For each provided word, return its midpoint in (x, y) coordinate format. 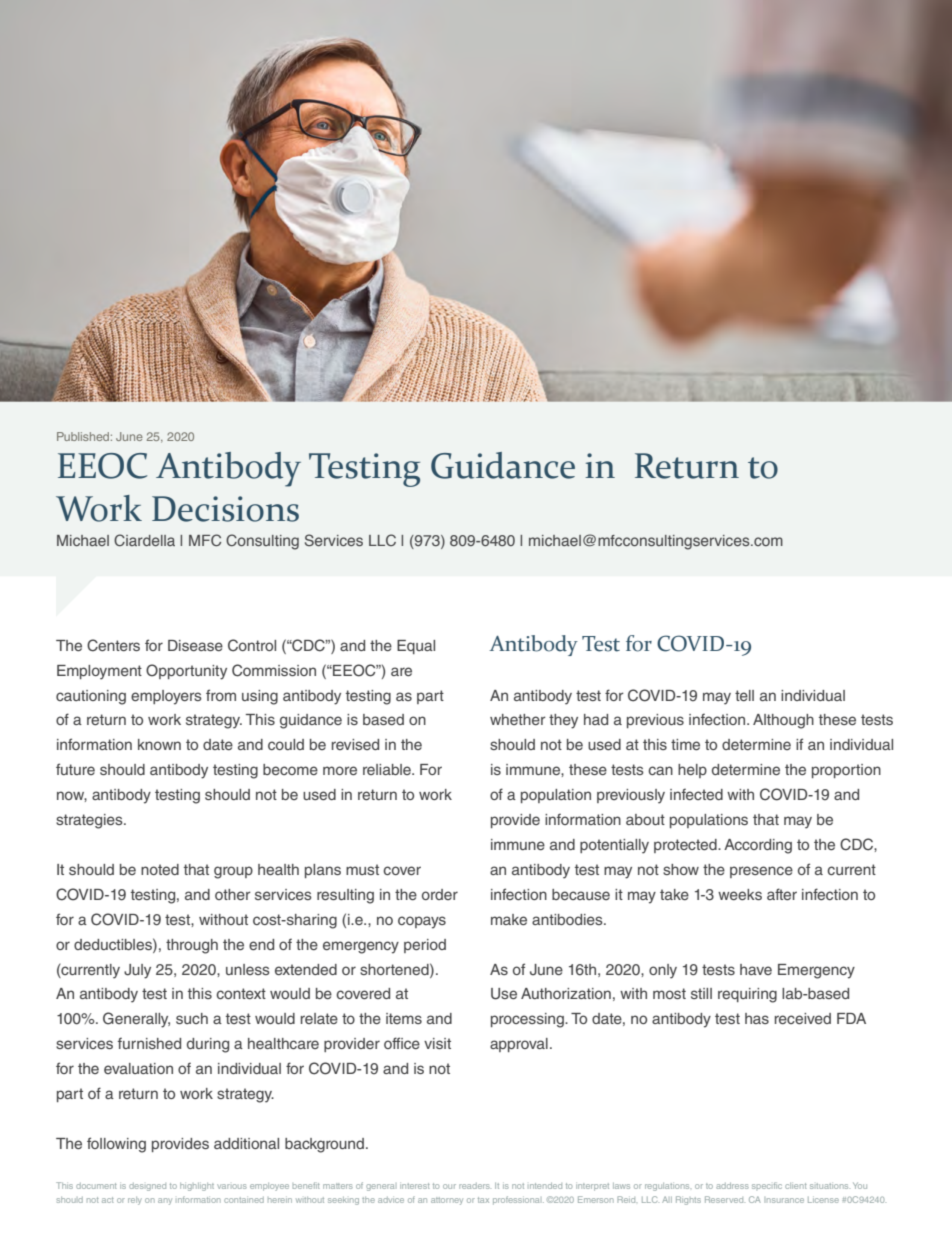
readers (475, 1186)
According (758, 846)
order (440, 894)
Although (783, 721)
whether (518, 719)
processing (528, 1020)
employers (166, 697)
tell (744, 695)
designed (147, 1187)
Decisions (225, 509)
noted (160, 869)
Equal (416, 647)
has (757, 1018)
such (192, 1018)
